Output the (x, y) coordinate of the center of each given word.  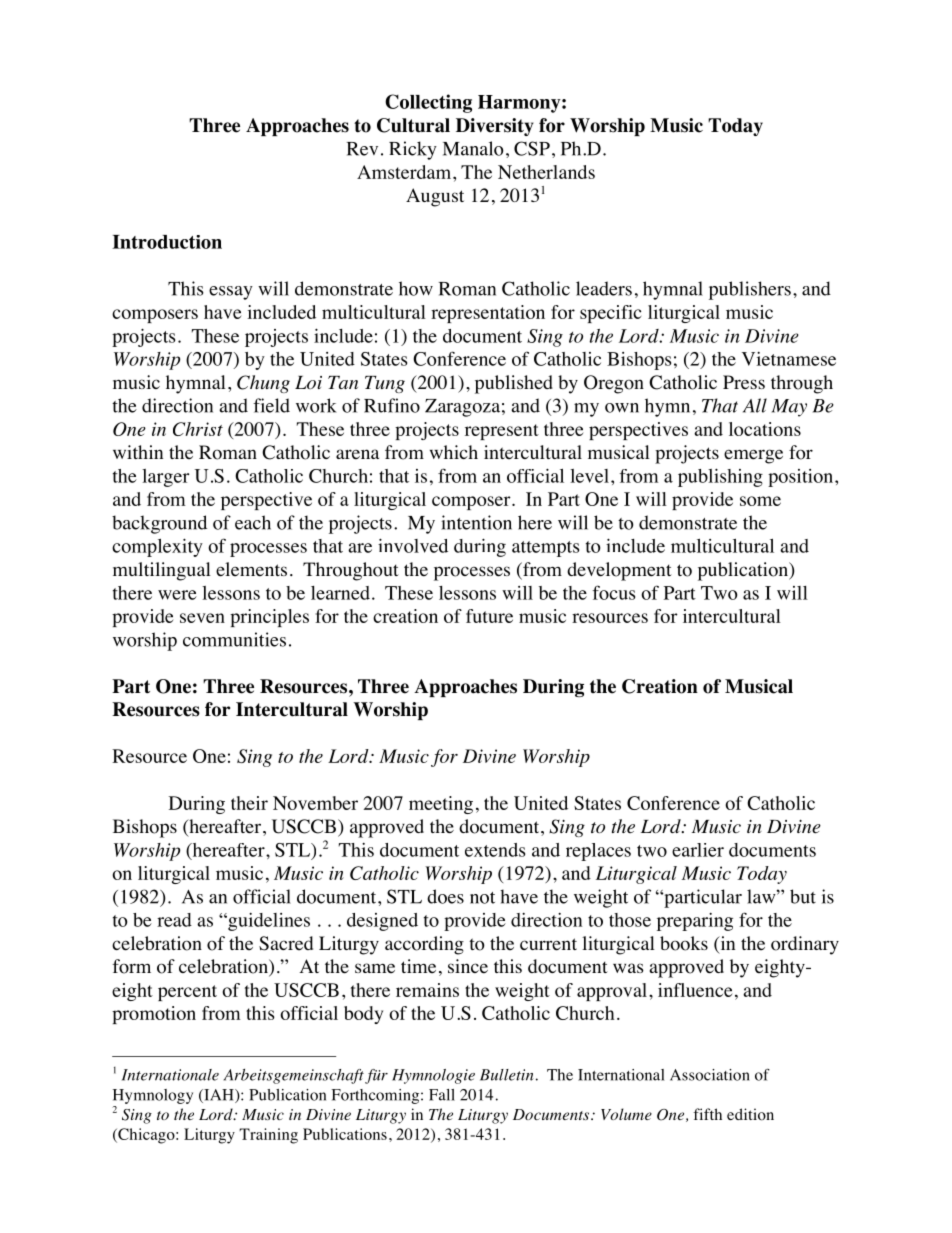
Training (268, 1136)
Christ (198, 429)
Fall (442, 1095)
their (249, 803)
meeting (441, 805)
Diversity (495, 127)
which (454, 452)
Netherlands (546, 172)
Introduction (167, 242)
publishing (720, 477)
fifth (707, 1114)
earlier (698, 850)
